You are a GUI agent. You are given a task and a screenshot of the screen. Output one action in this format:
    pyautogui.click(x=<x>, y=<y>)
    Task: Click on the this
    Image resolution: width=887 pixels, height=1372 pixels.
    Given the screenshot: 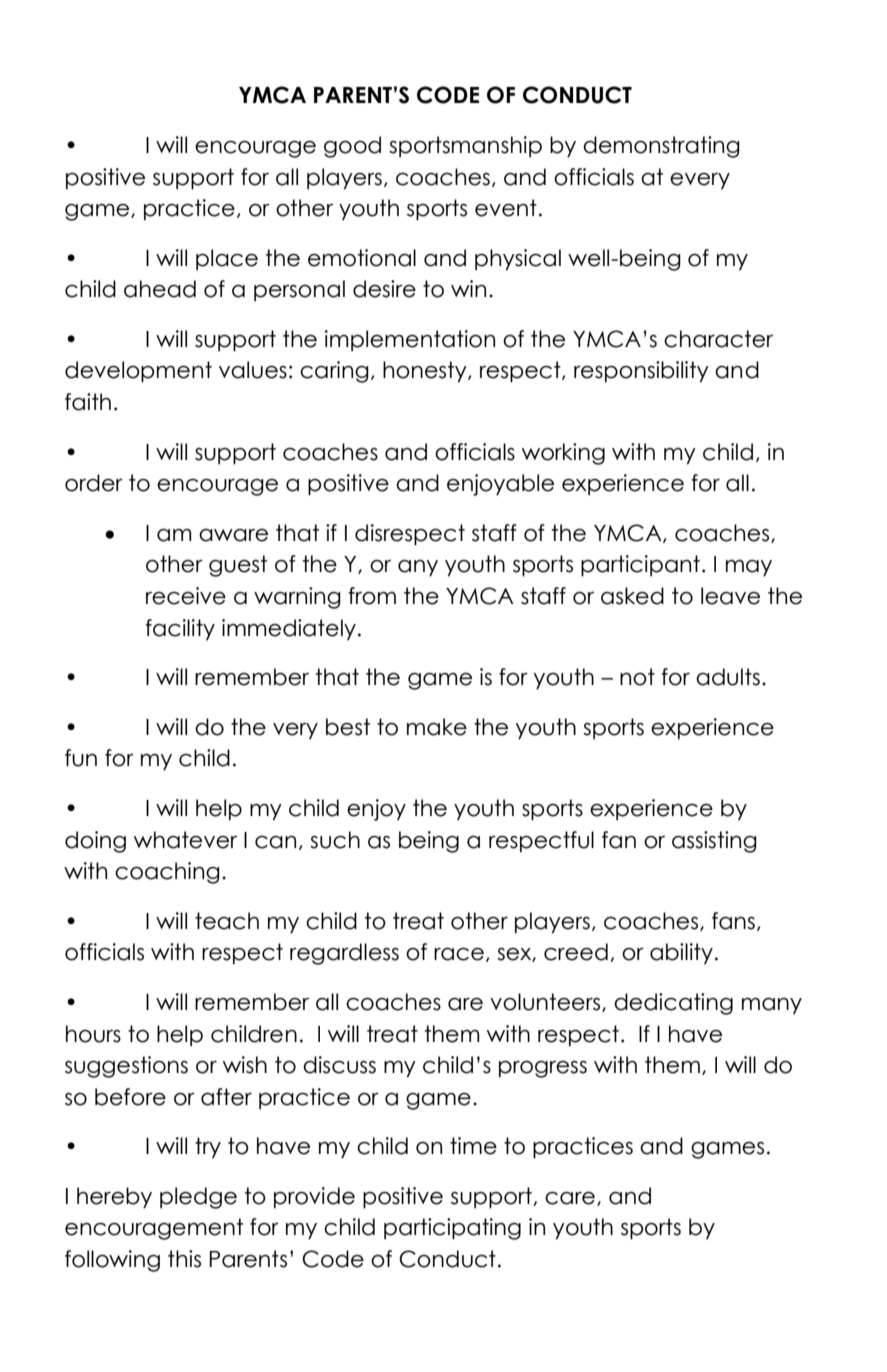 What is the action you would take?
    pyautogui.click(x=184, y=1259)
